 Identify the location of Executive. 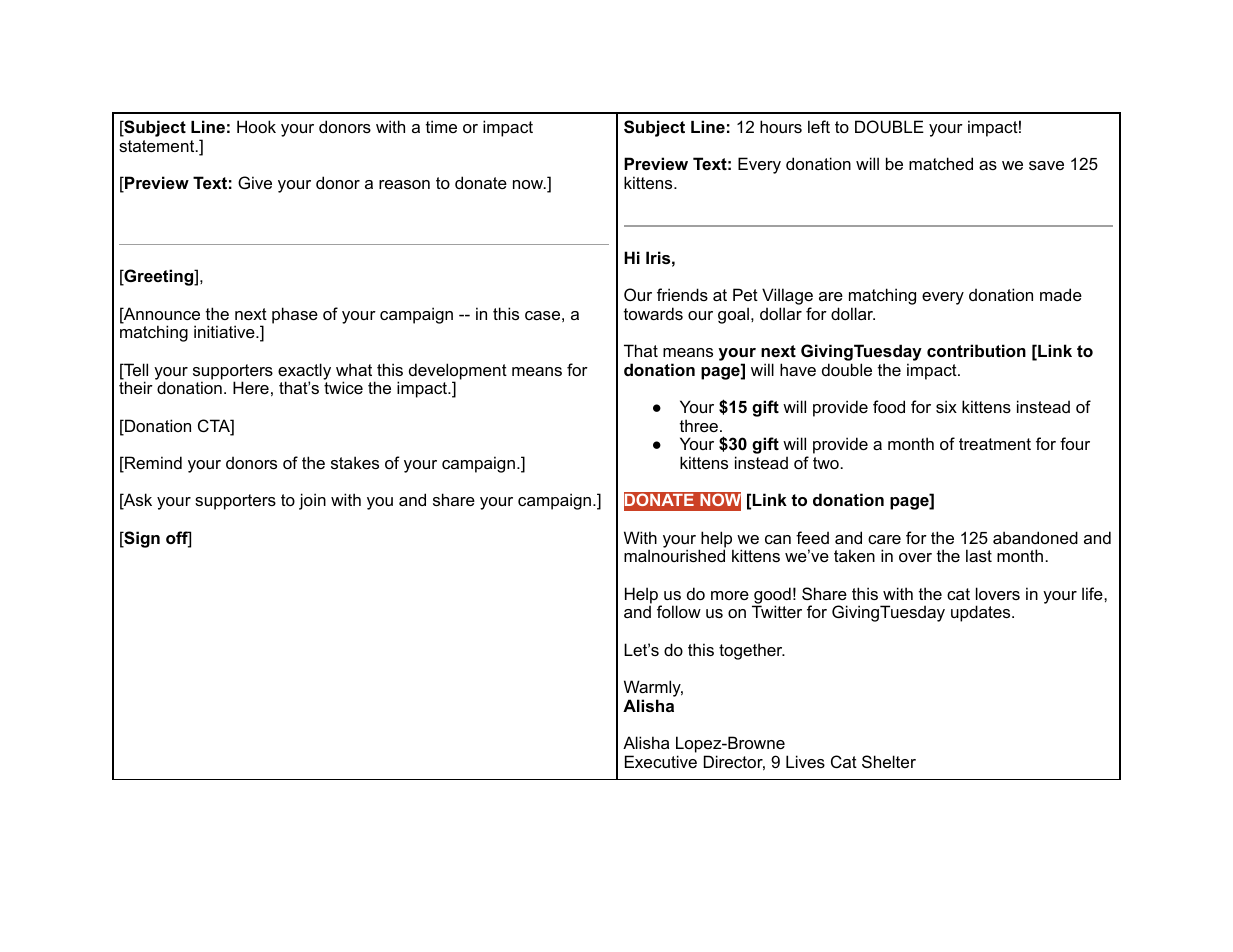
(661, 761).
